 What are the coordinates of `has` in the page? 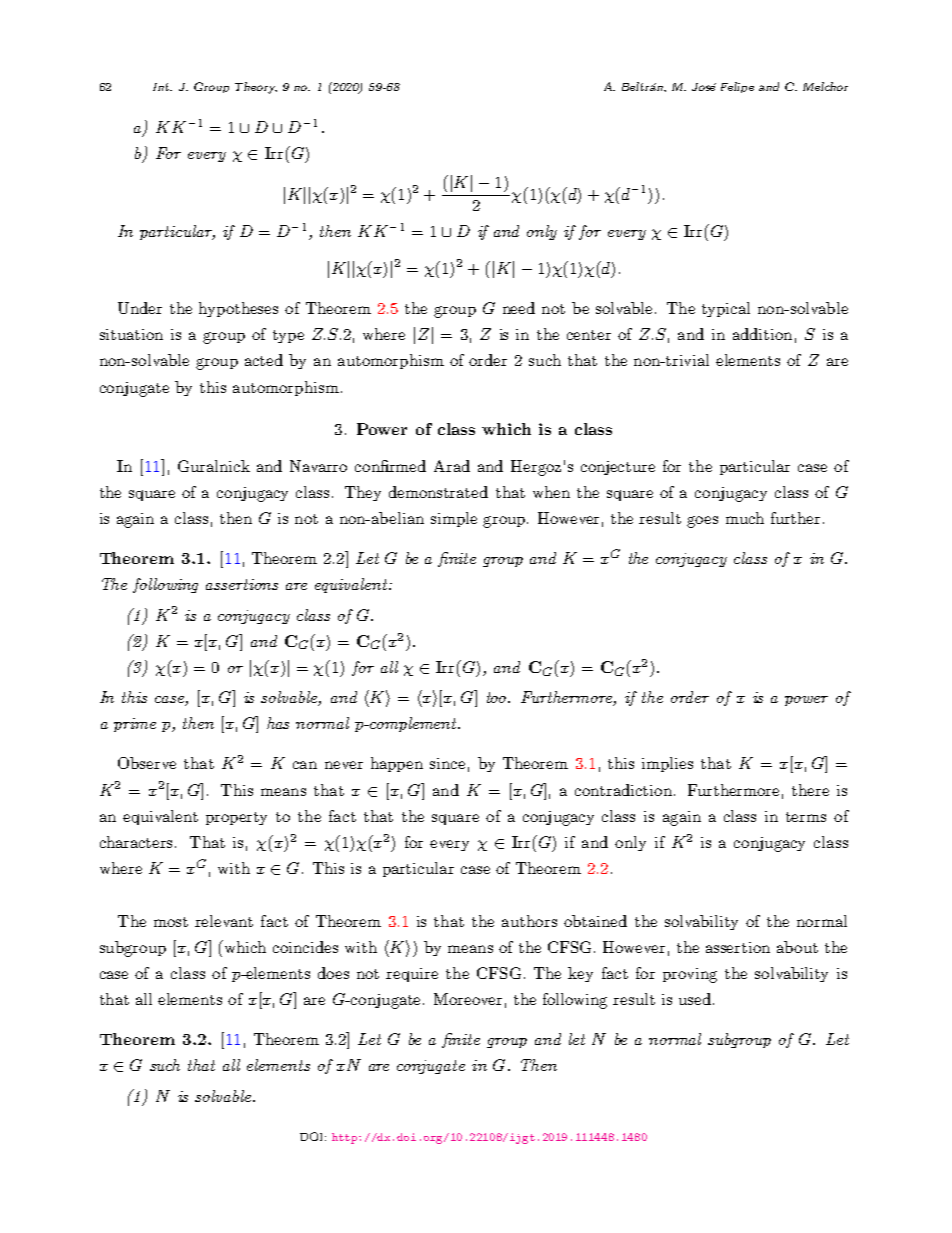 It's located at (278, 723).
